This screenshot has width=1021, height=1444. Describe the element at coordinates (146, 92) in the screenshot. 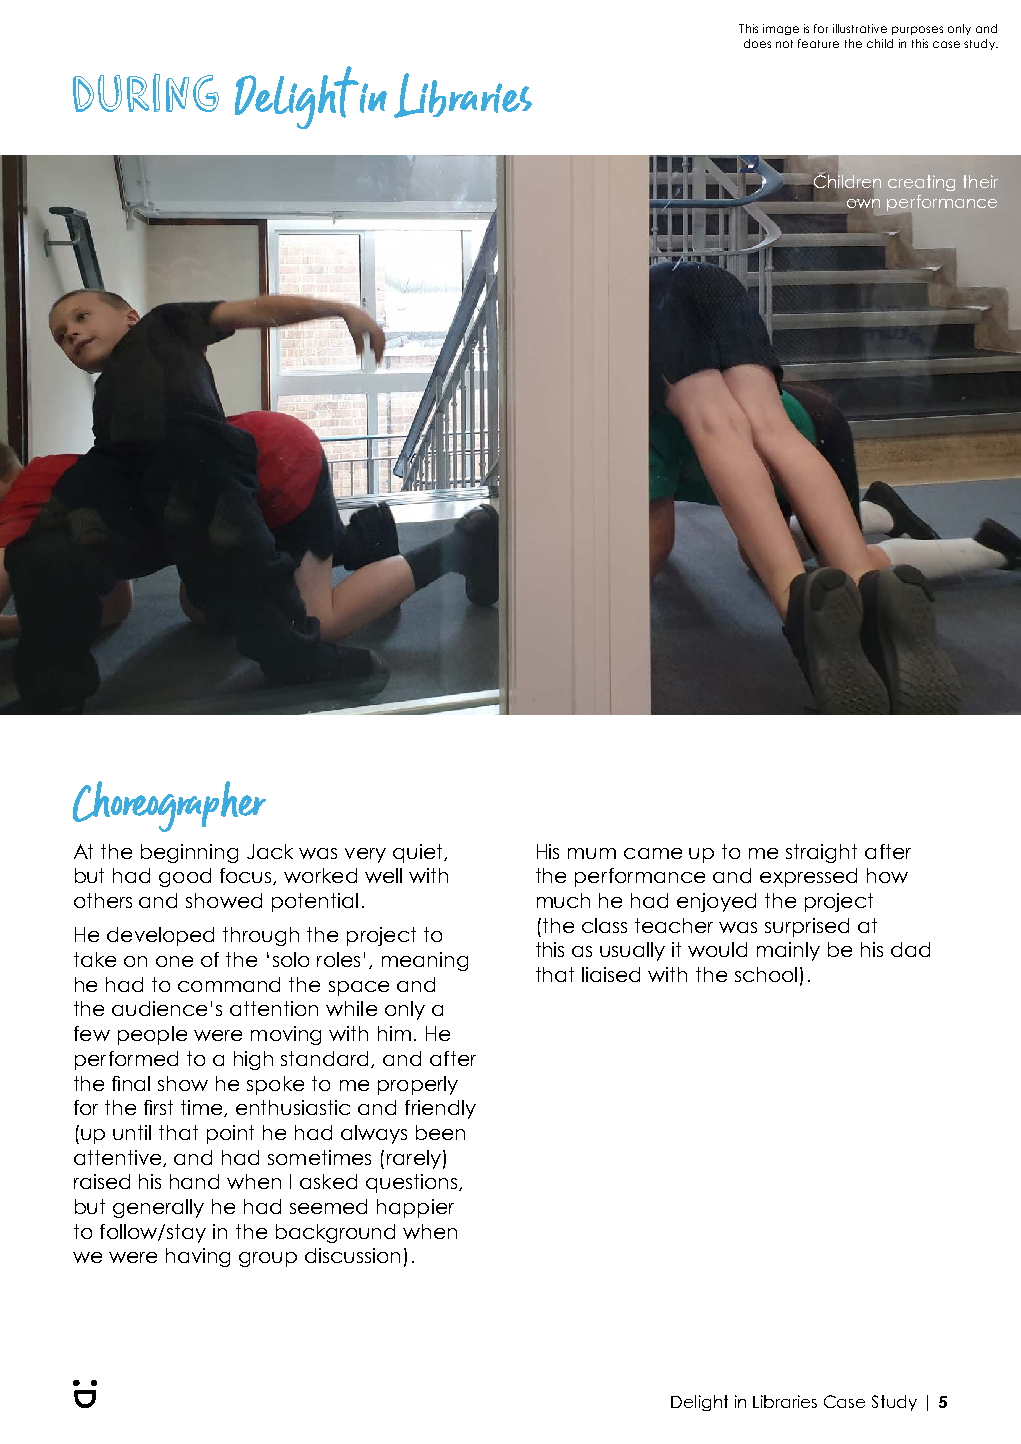

I see `During` at that location.
